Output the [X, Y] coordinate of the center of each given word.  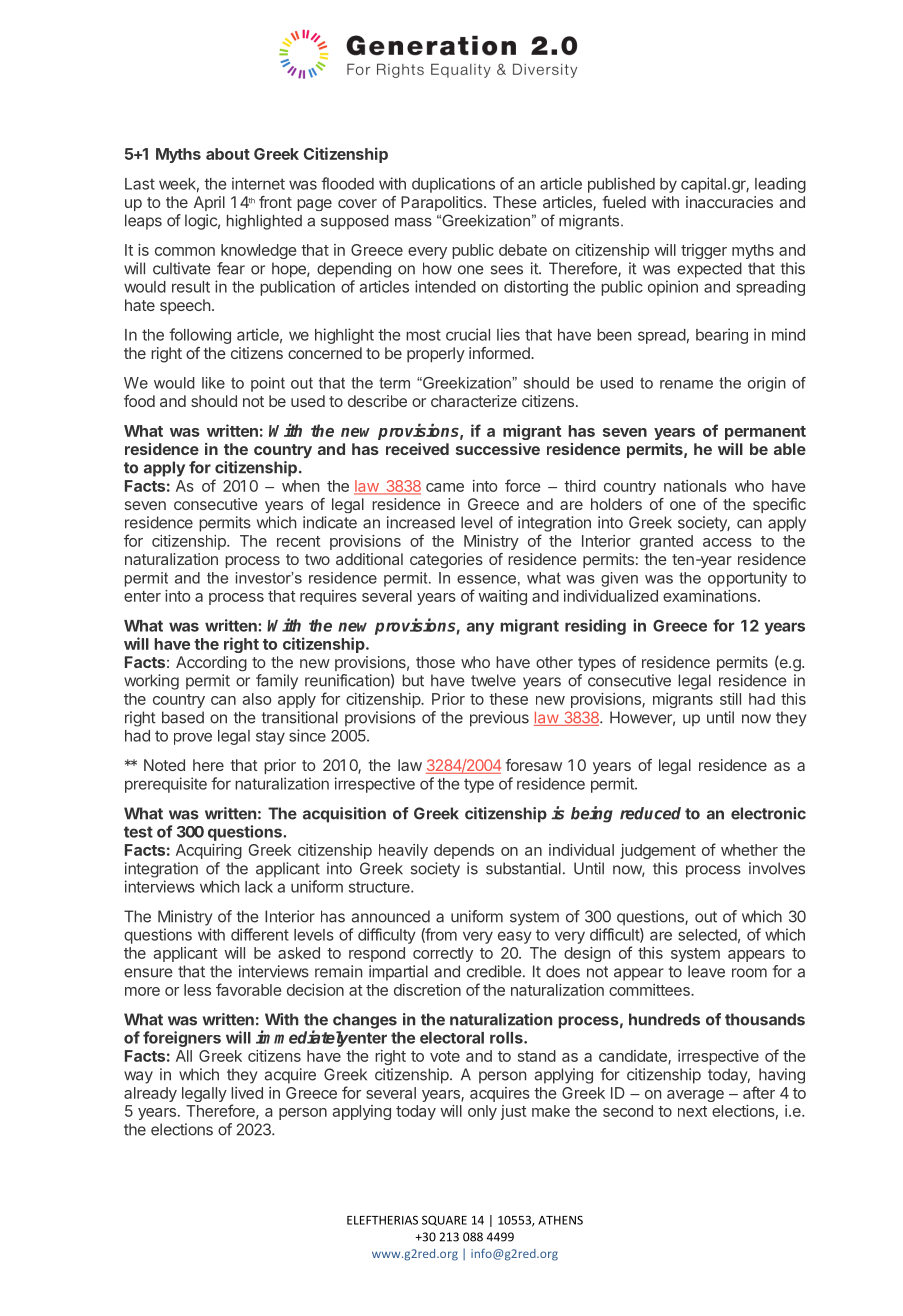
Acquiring [209, 851]
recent [299, 541]
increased [421, 522]
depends [464, 851]
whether [749, 850]
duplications [453, 185]
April [209, 203]
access [727, 542]
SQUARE [444, 1220]
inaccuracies [729, 202]
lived [247, 1093]
